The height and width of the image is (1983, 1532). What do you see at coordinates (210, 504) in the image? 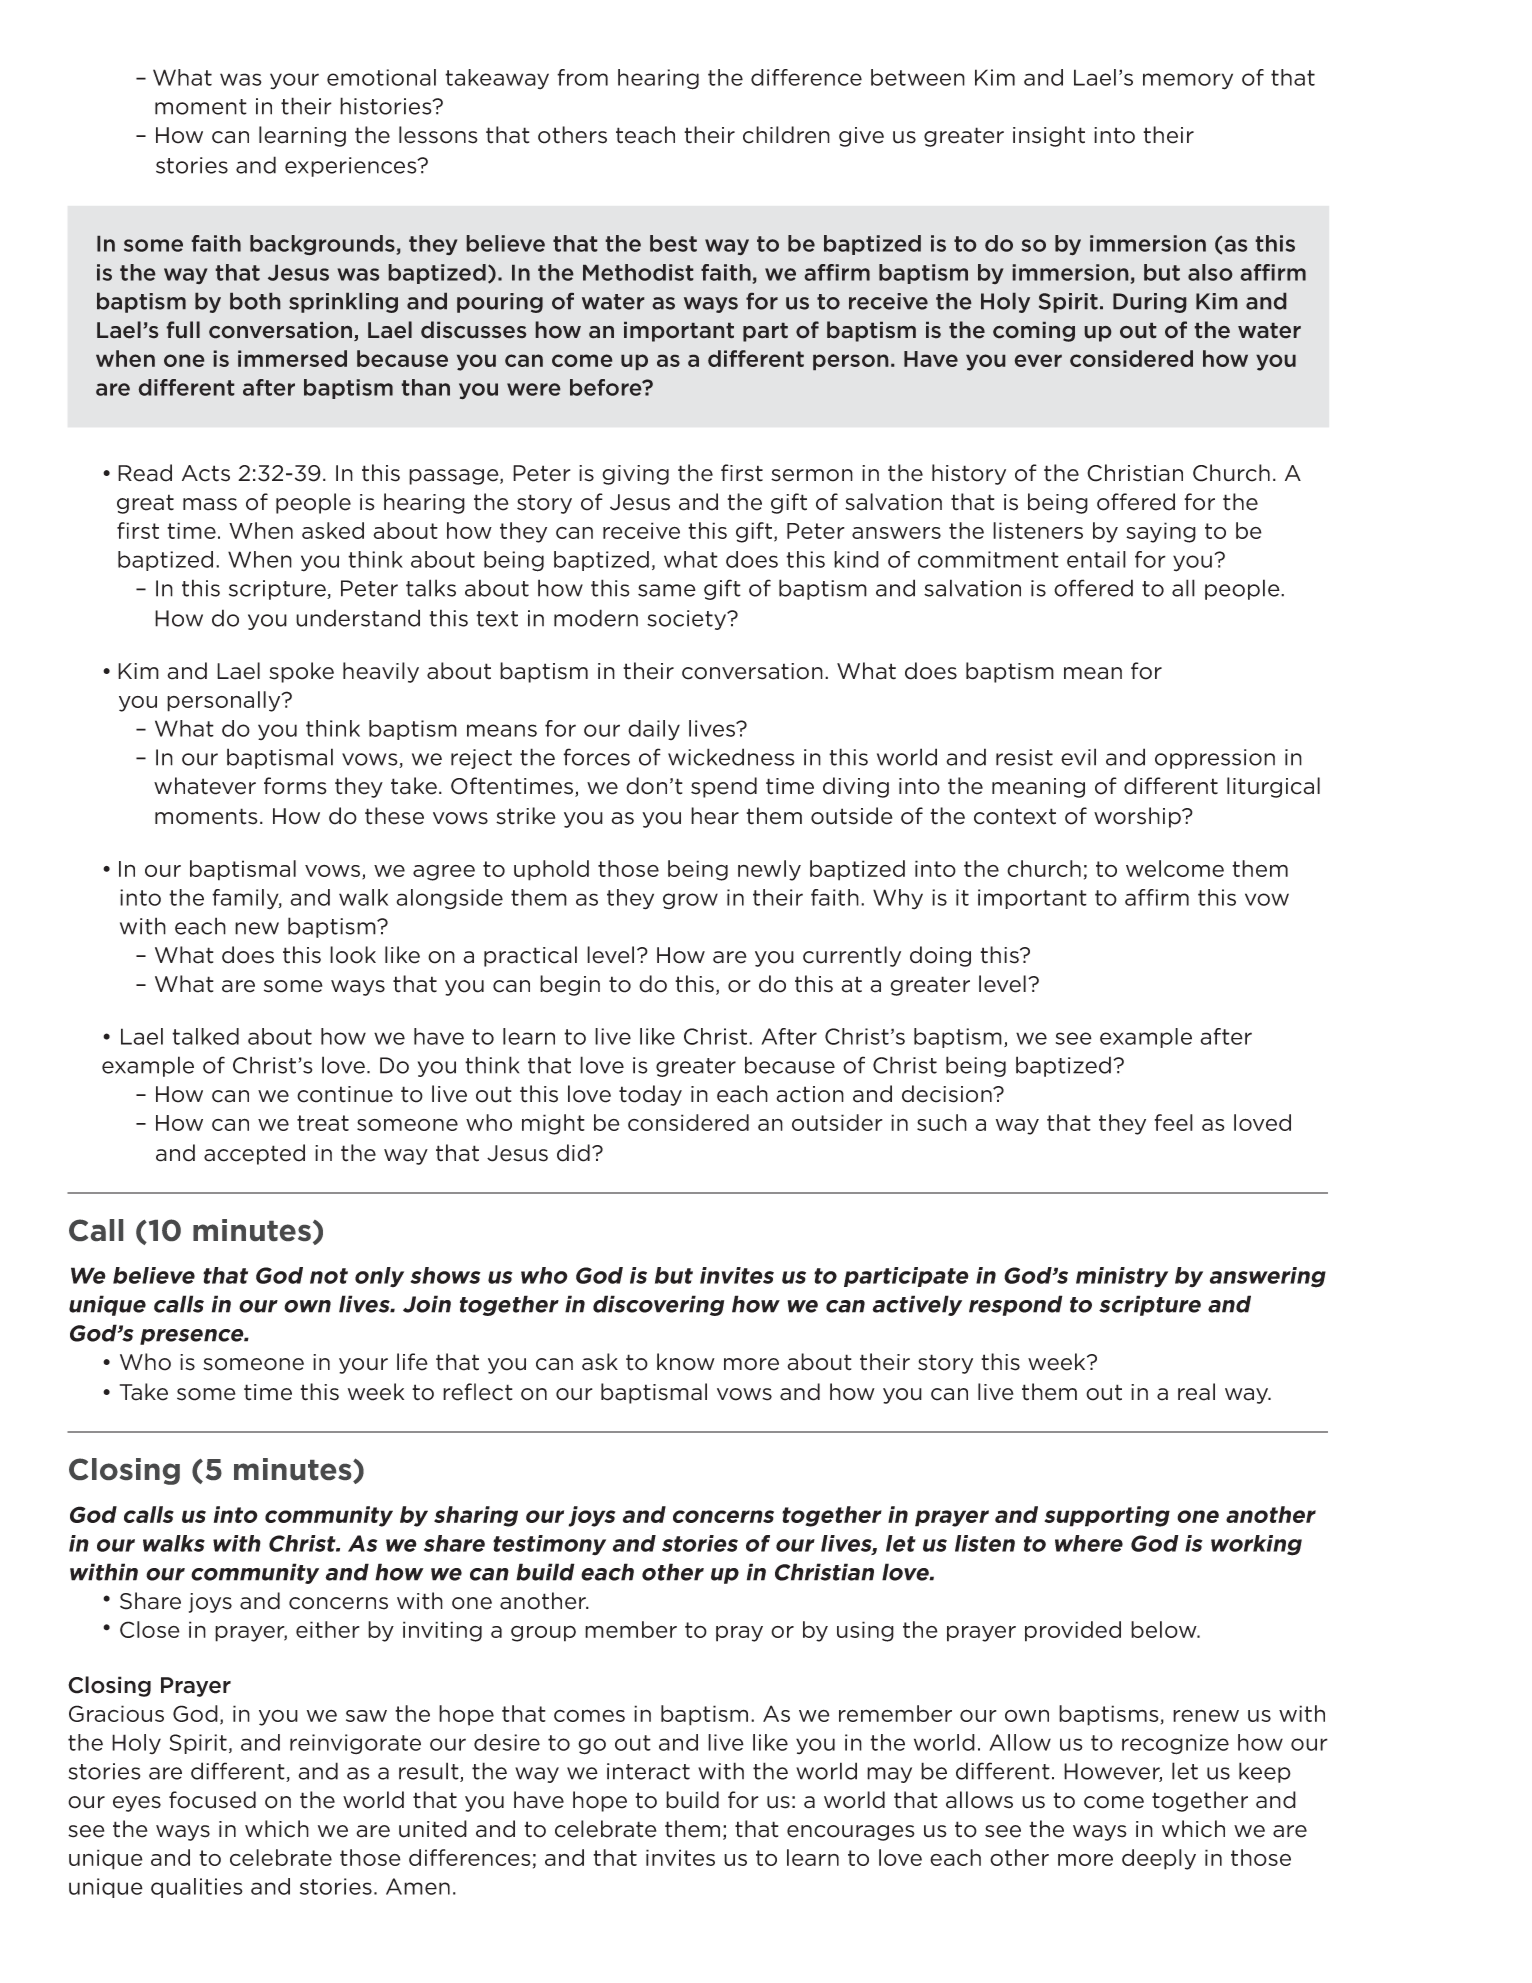
I see `mass` at bounding box center [210, 504].
